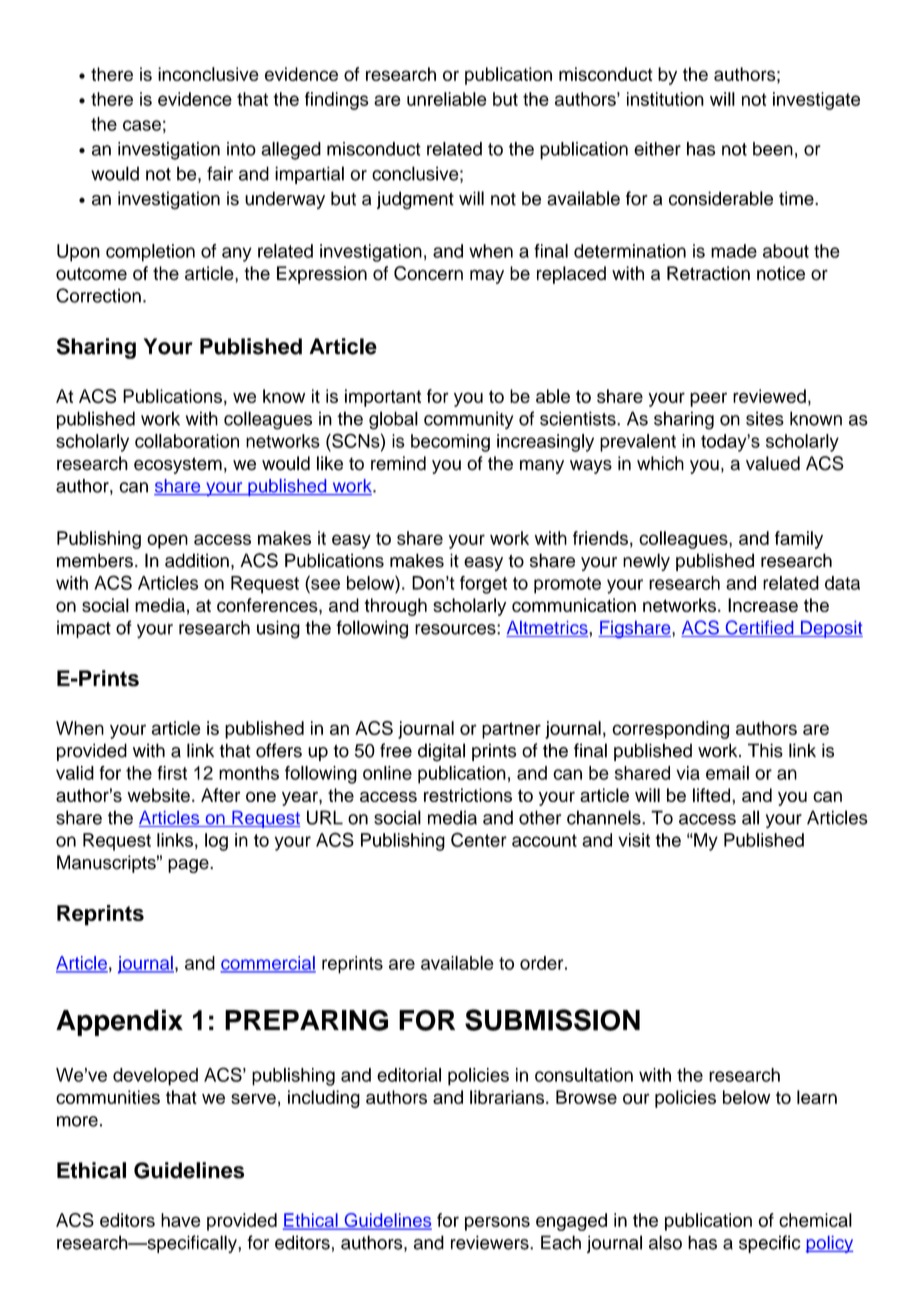  I want to click on judgment, so click(415, 200).
